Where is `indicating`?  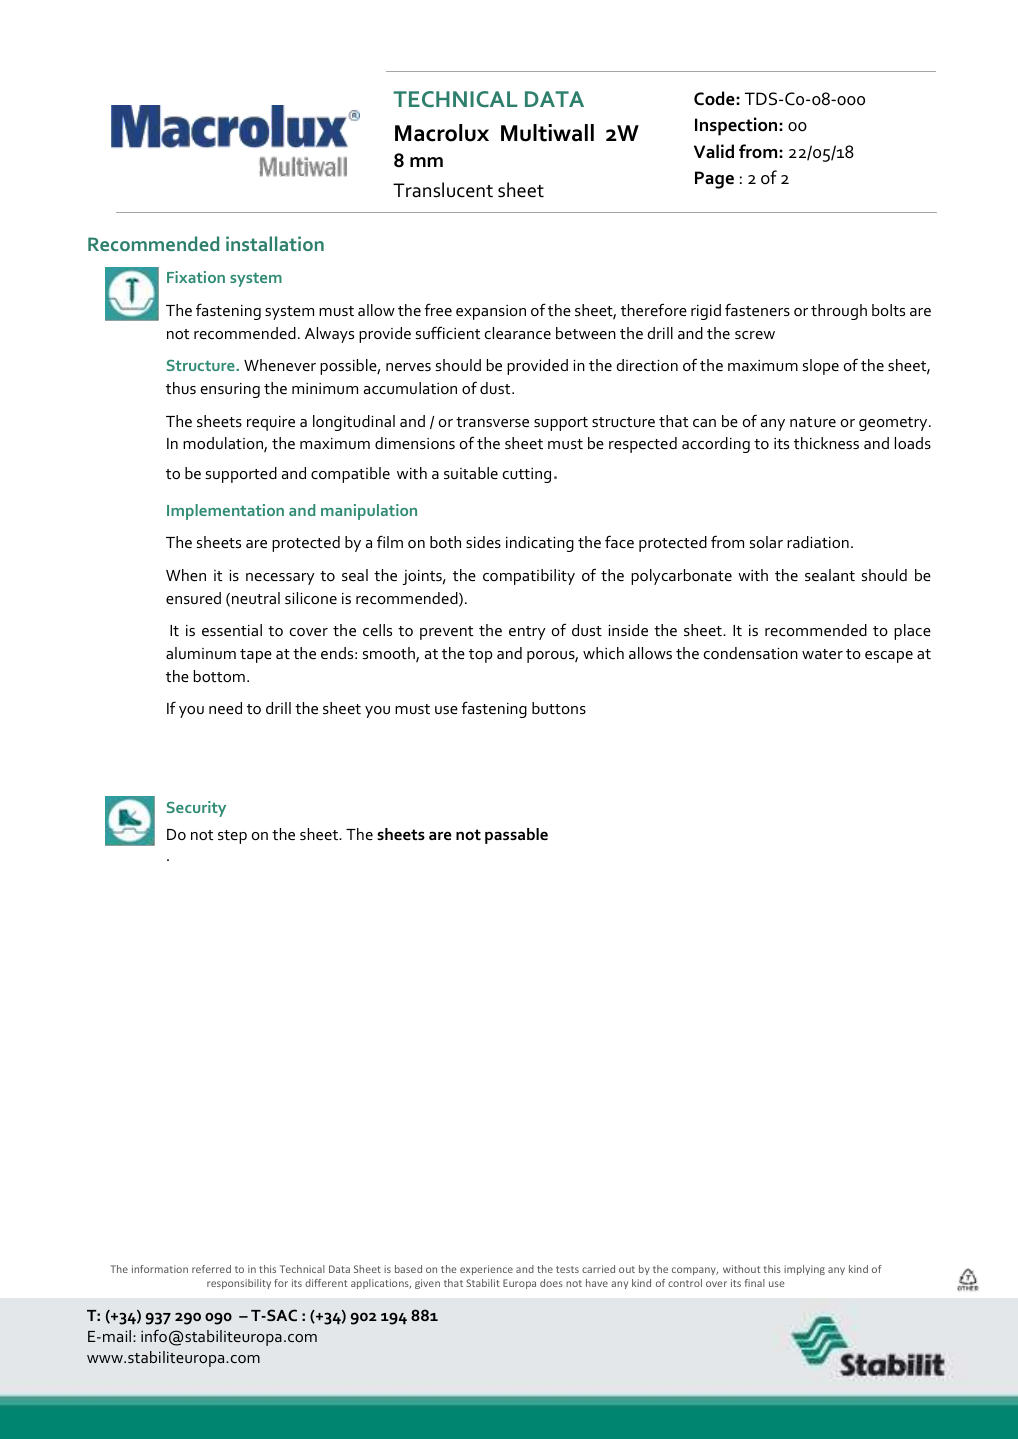 indicating is located at coordinates (540, 544).
